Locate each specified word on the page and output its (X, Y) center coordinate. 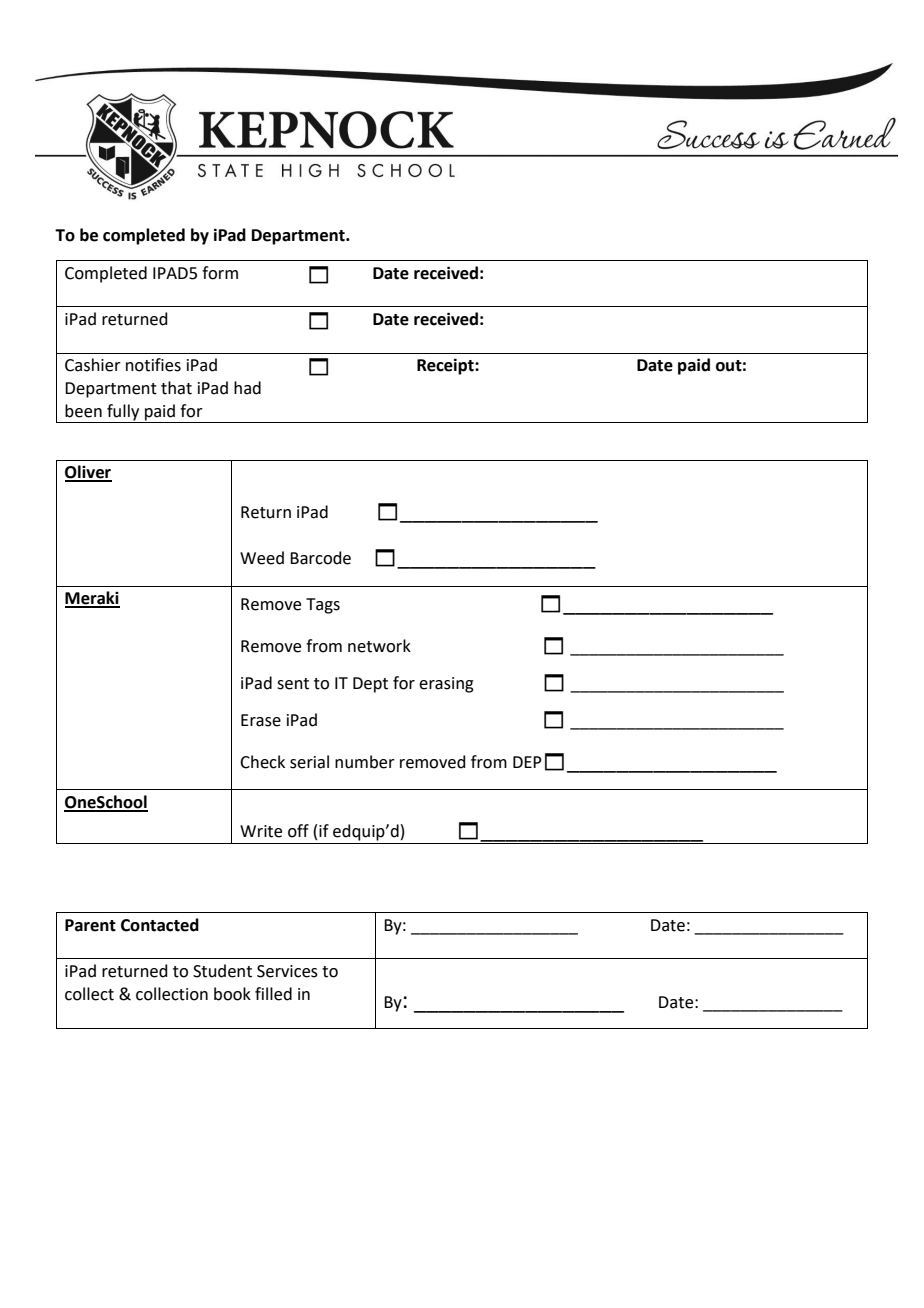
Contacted (160, 925)
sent (293, 684)
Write (261, 831)
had (247, 388)
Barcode (320, 558)
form (220, 273)
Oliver (88, 473)
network (379, 646)
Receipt (446, 366)
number (365, 762)
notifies (153, 365)
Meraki (92, 599)
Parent (90, 925)
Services (287, 971)
